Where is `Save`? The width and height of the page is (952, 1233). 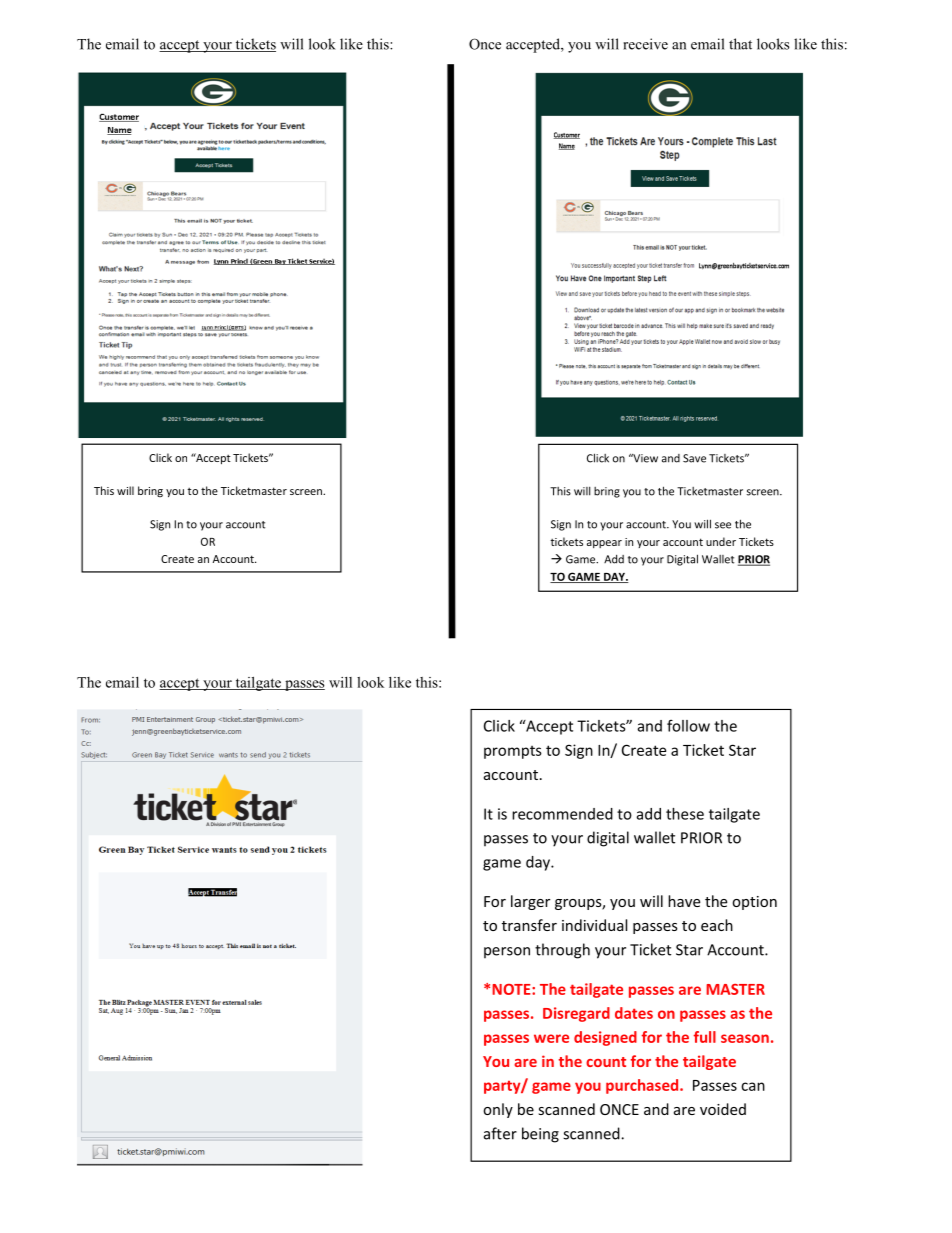
Save is located at coordinates (694, 458).
